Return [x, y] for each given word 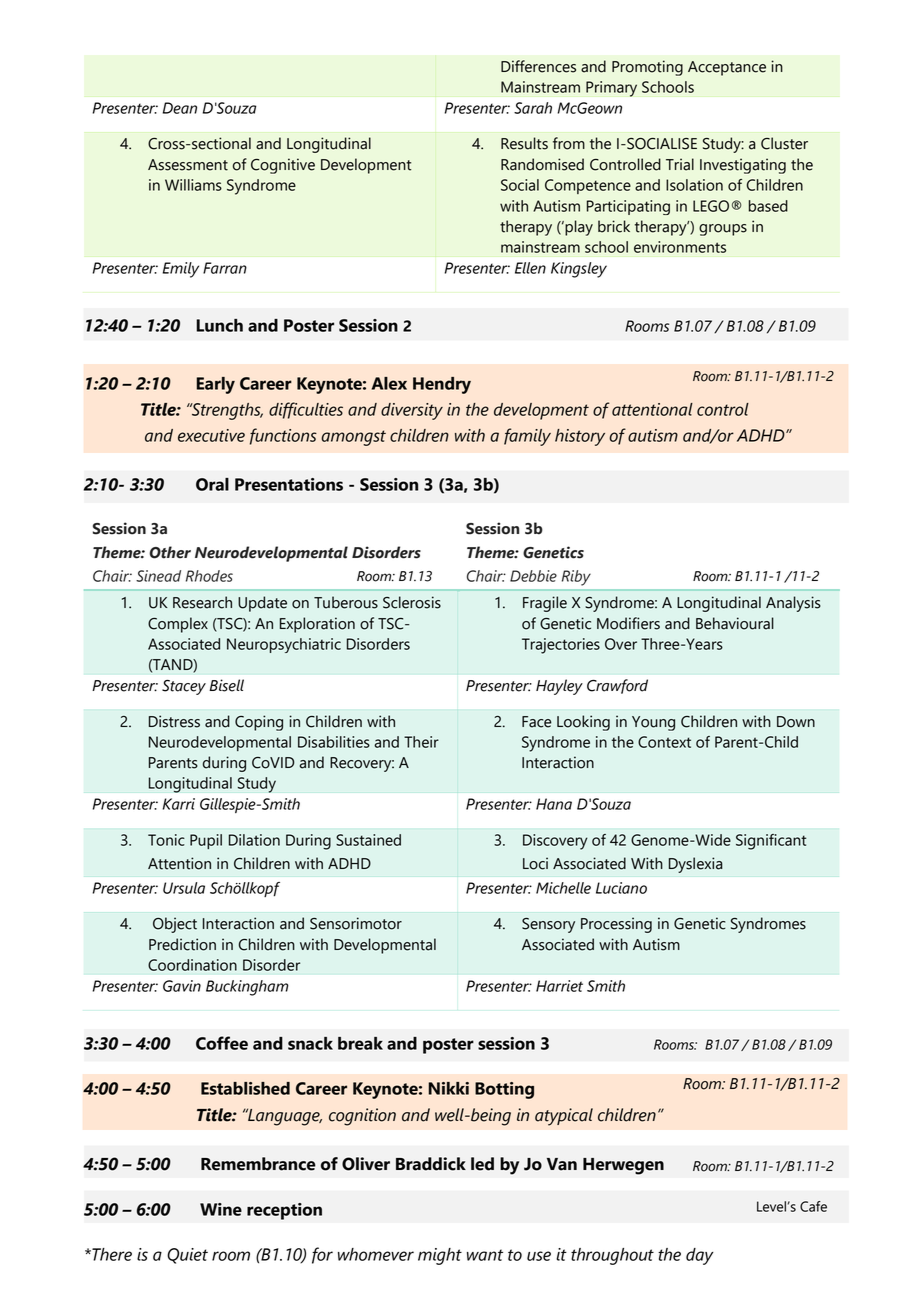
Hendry [442, 385]
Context [664, 742]
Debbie [533, 576]
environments [680, 247]
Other [170, 552]
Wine [221, 1209]
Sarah [533, 108]
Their [421, 742]
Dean [180, 108]
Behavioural [735, 623]
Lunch [219, 325]
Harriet [559, 986]
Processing [616, 925]
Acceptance [727, 68]
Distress [174, 721]
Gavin [182, 986]
